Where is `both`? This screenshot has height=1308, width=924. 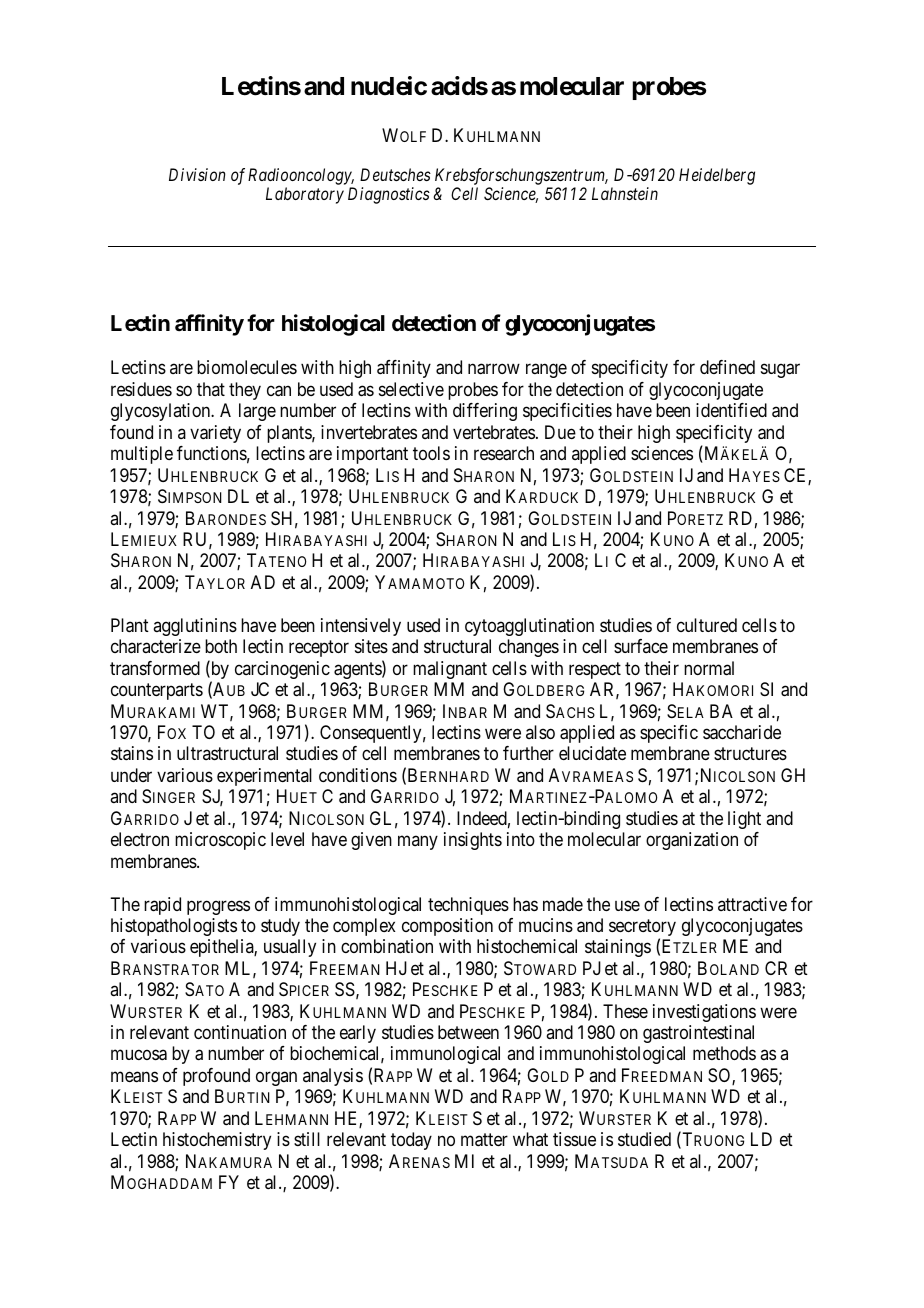 both is located at coordinates (221, 646).
